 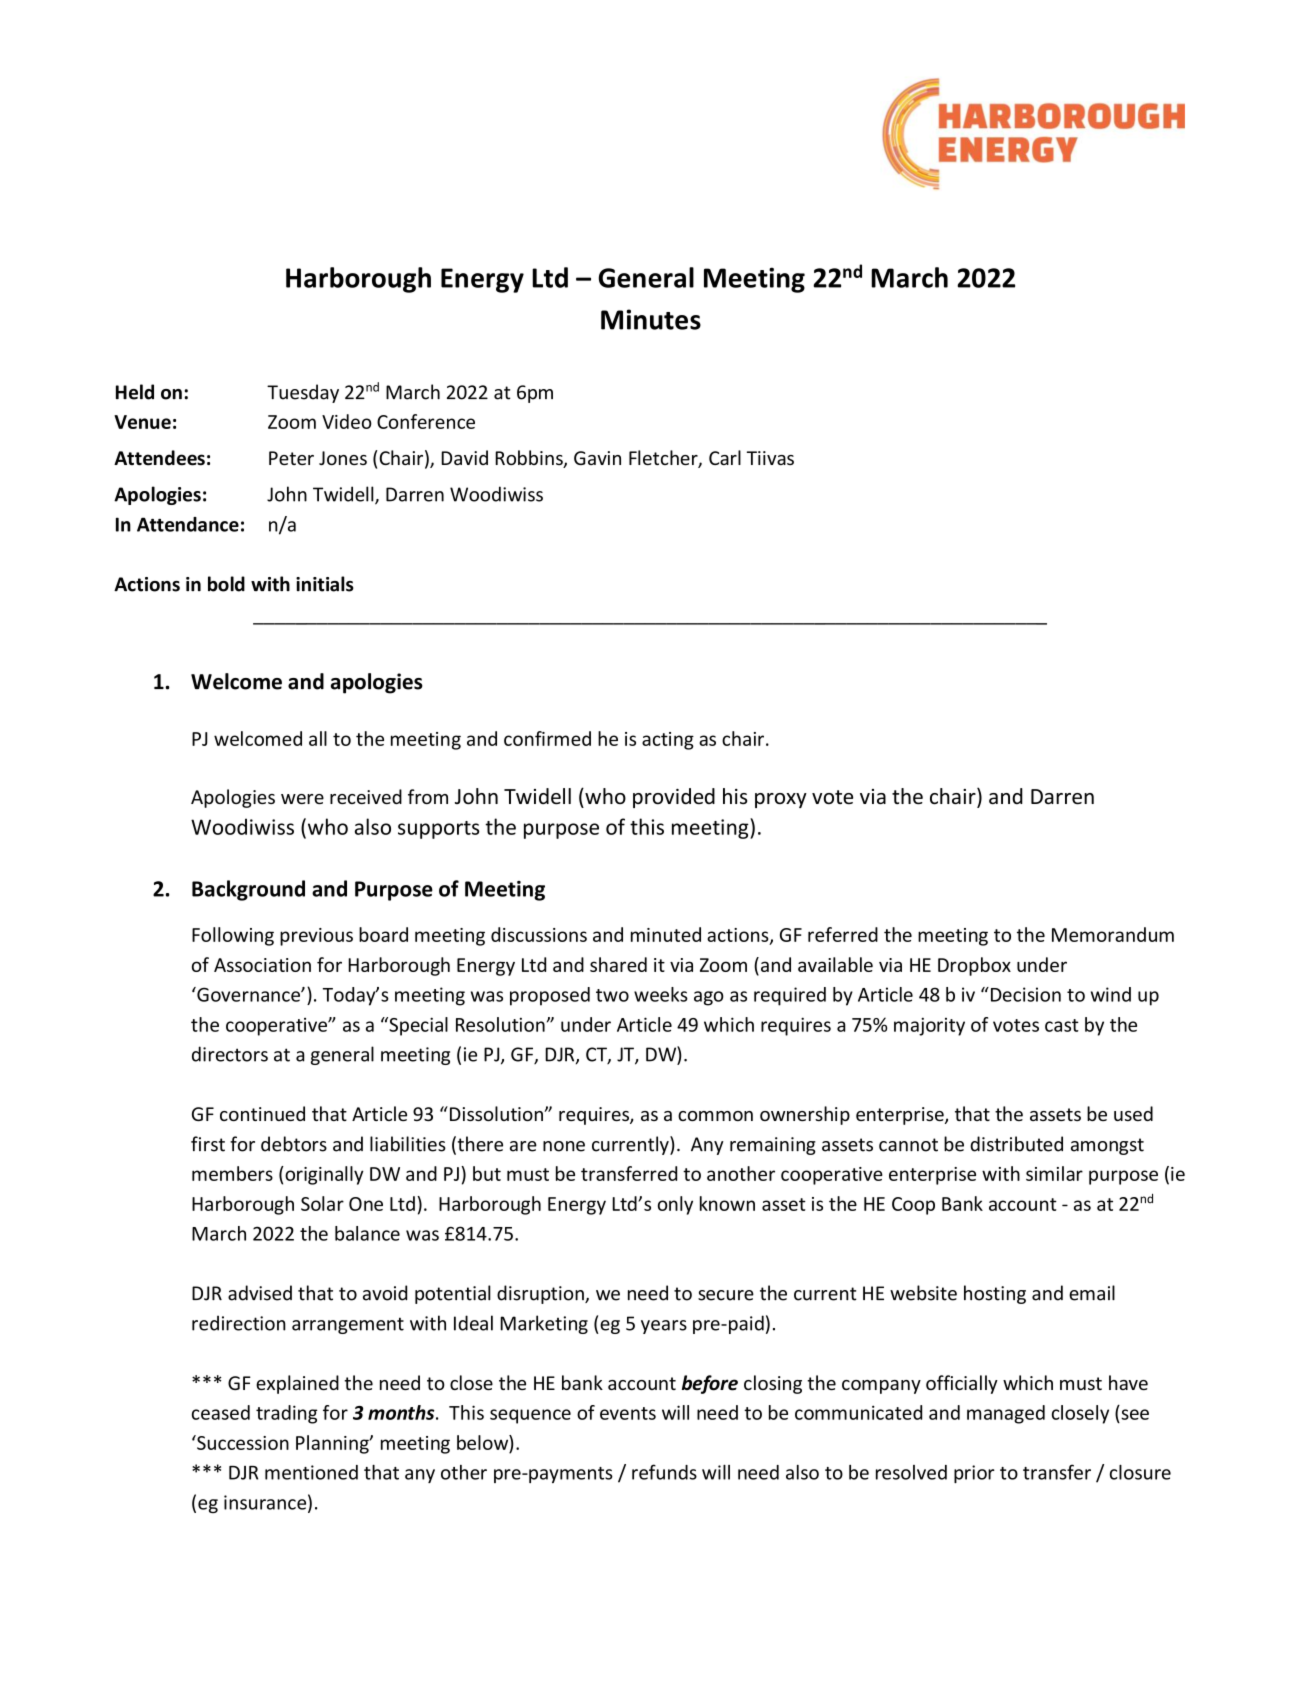 I want to click on acting, so click(x=668, y=741).
